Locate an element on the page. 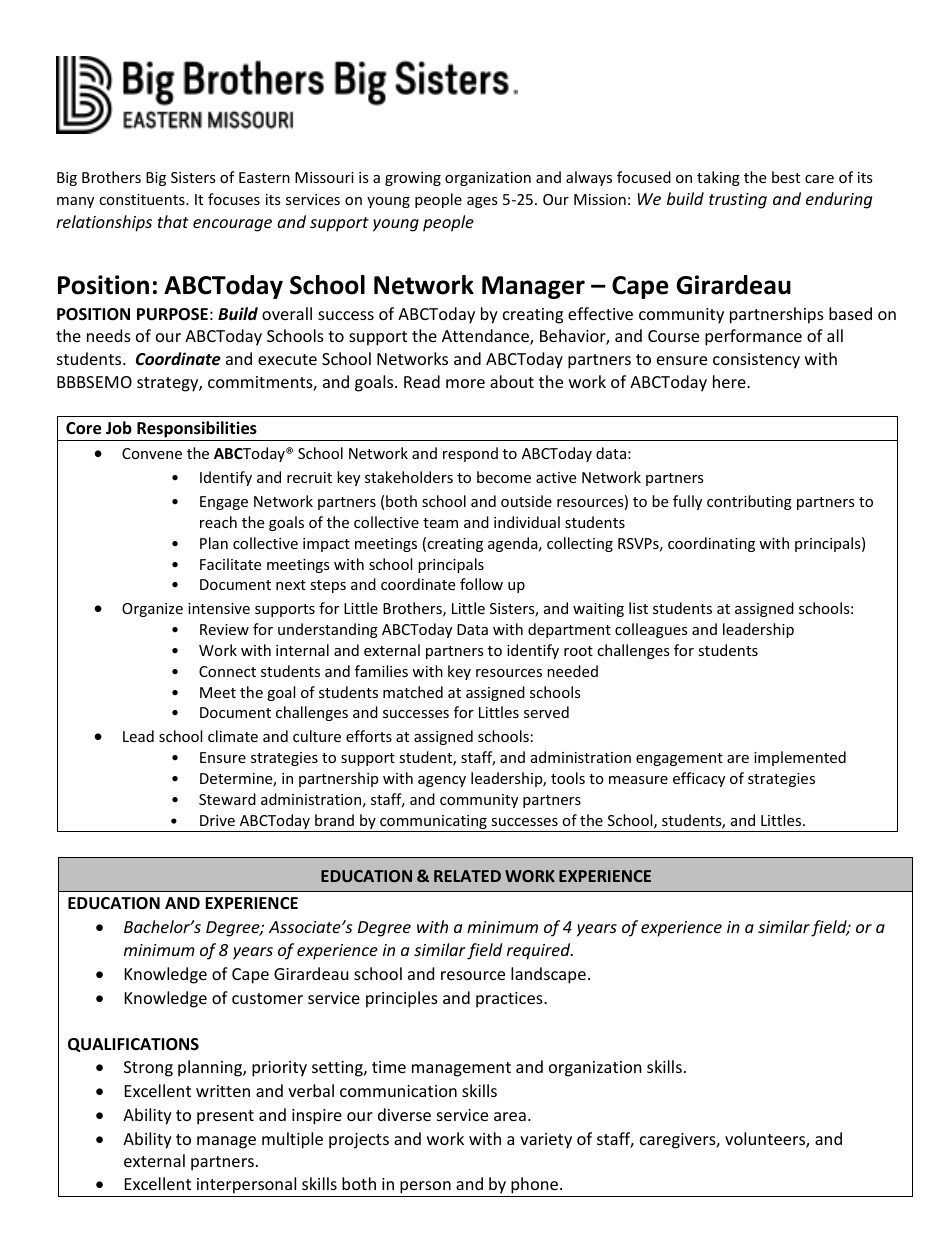 Image resolution: width=952 pixels, height=1233 pixels. trusting is located at coordinates (738, 201).
